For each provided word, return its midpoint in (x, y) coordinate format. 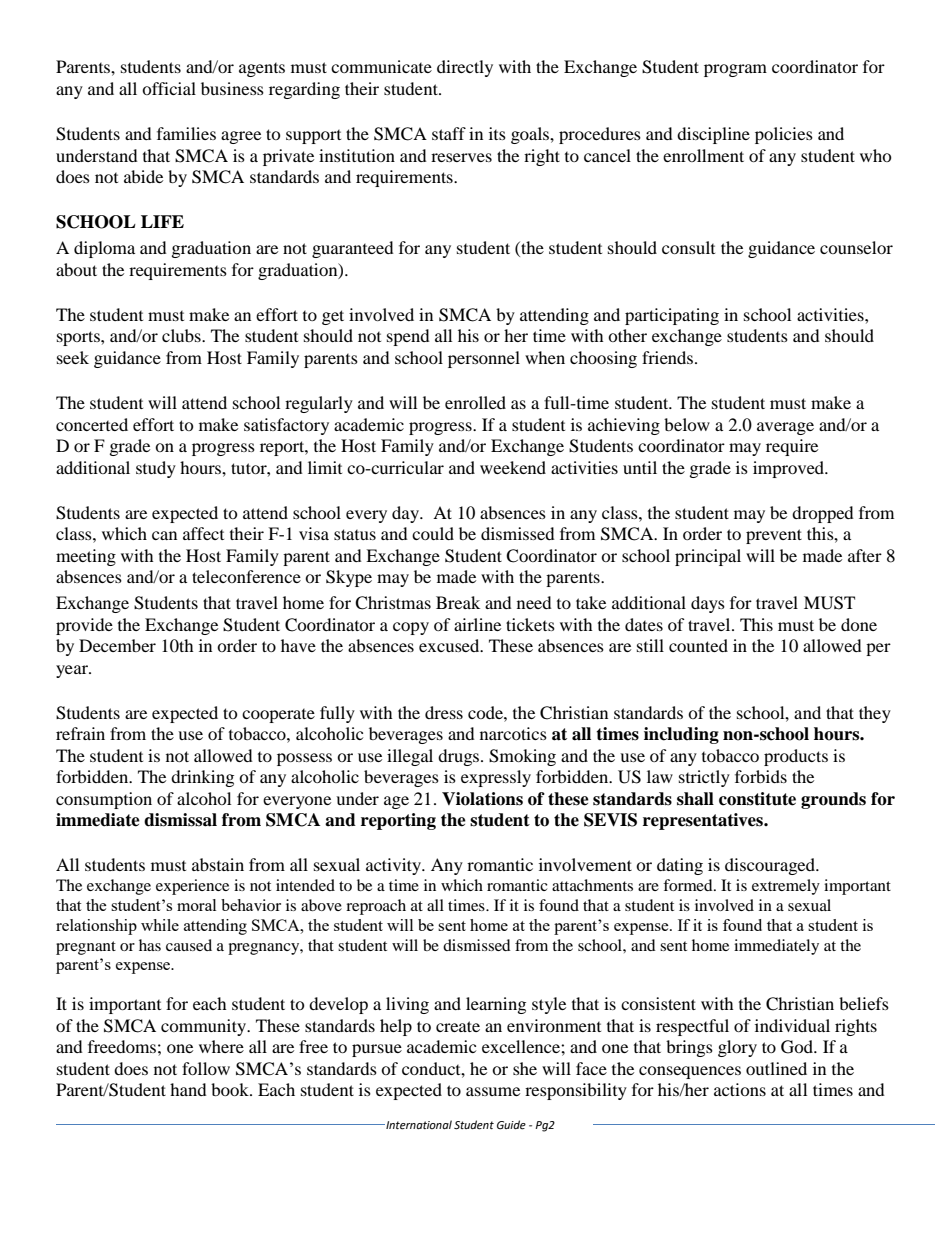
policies (784, 135)
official (169, 88)
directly (465, 68)
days (708, 604)
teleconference (246, 576)
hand (188, 1089)
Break (458, 602)
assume (493, 1091)
